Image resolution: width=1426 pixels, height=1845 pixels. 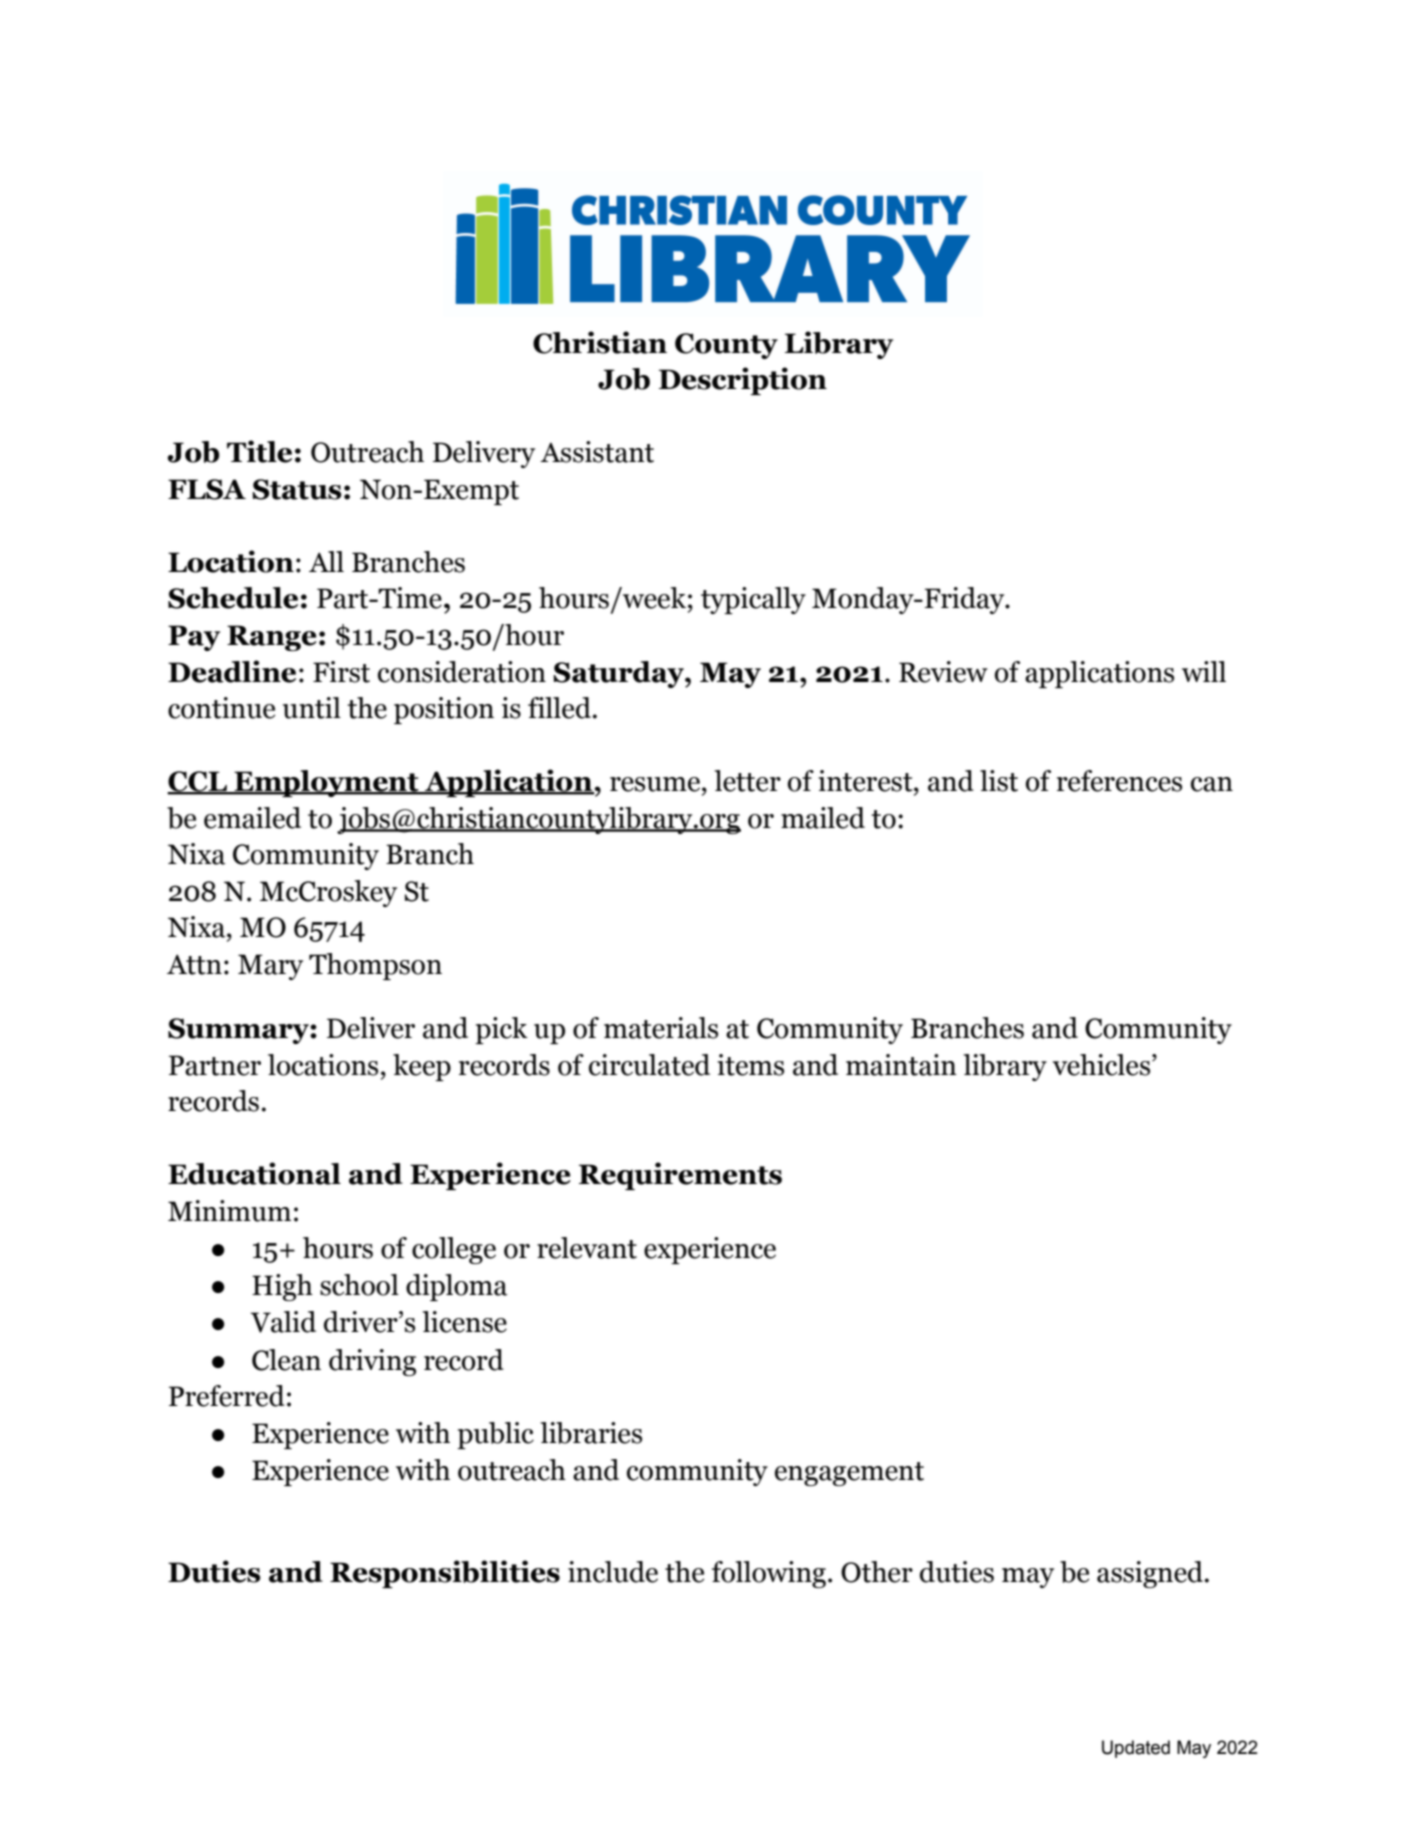 I want to click on Employment, so click(x=326, y=783).
